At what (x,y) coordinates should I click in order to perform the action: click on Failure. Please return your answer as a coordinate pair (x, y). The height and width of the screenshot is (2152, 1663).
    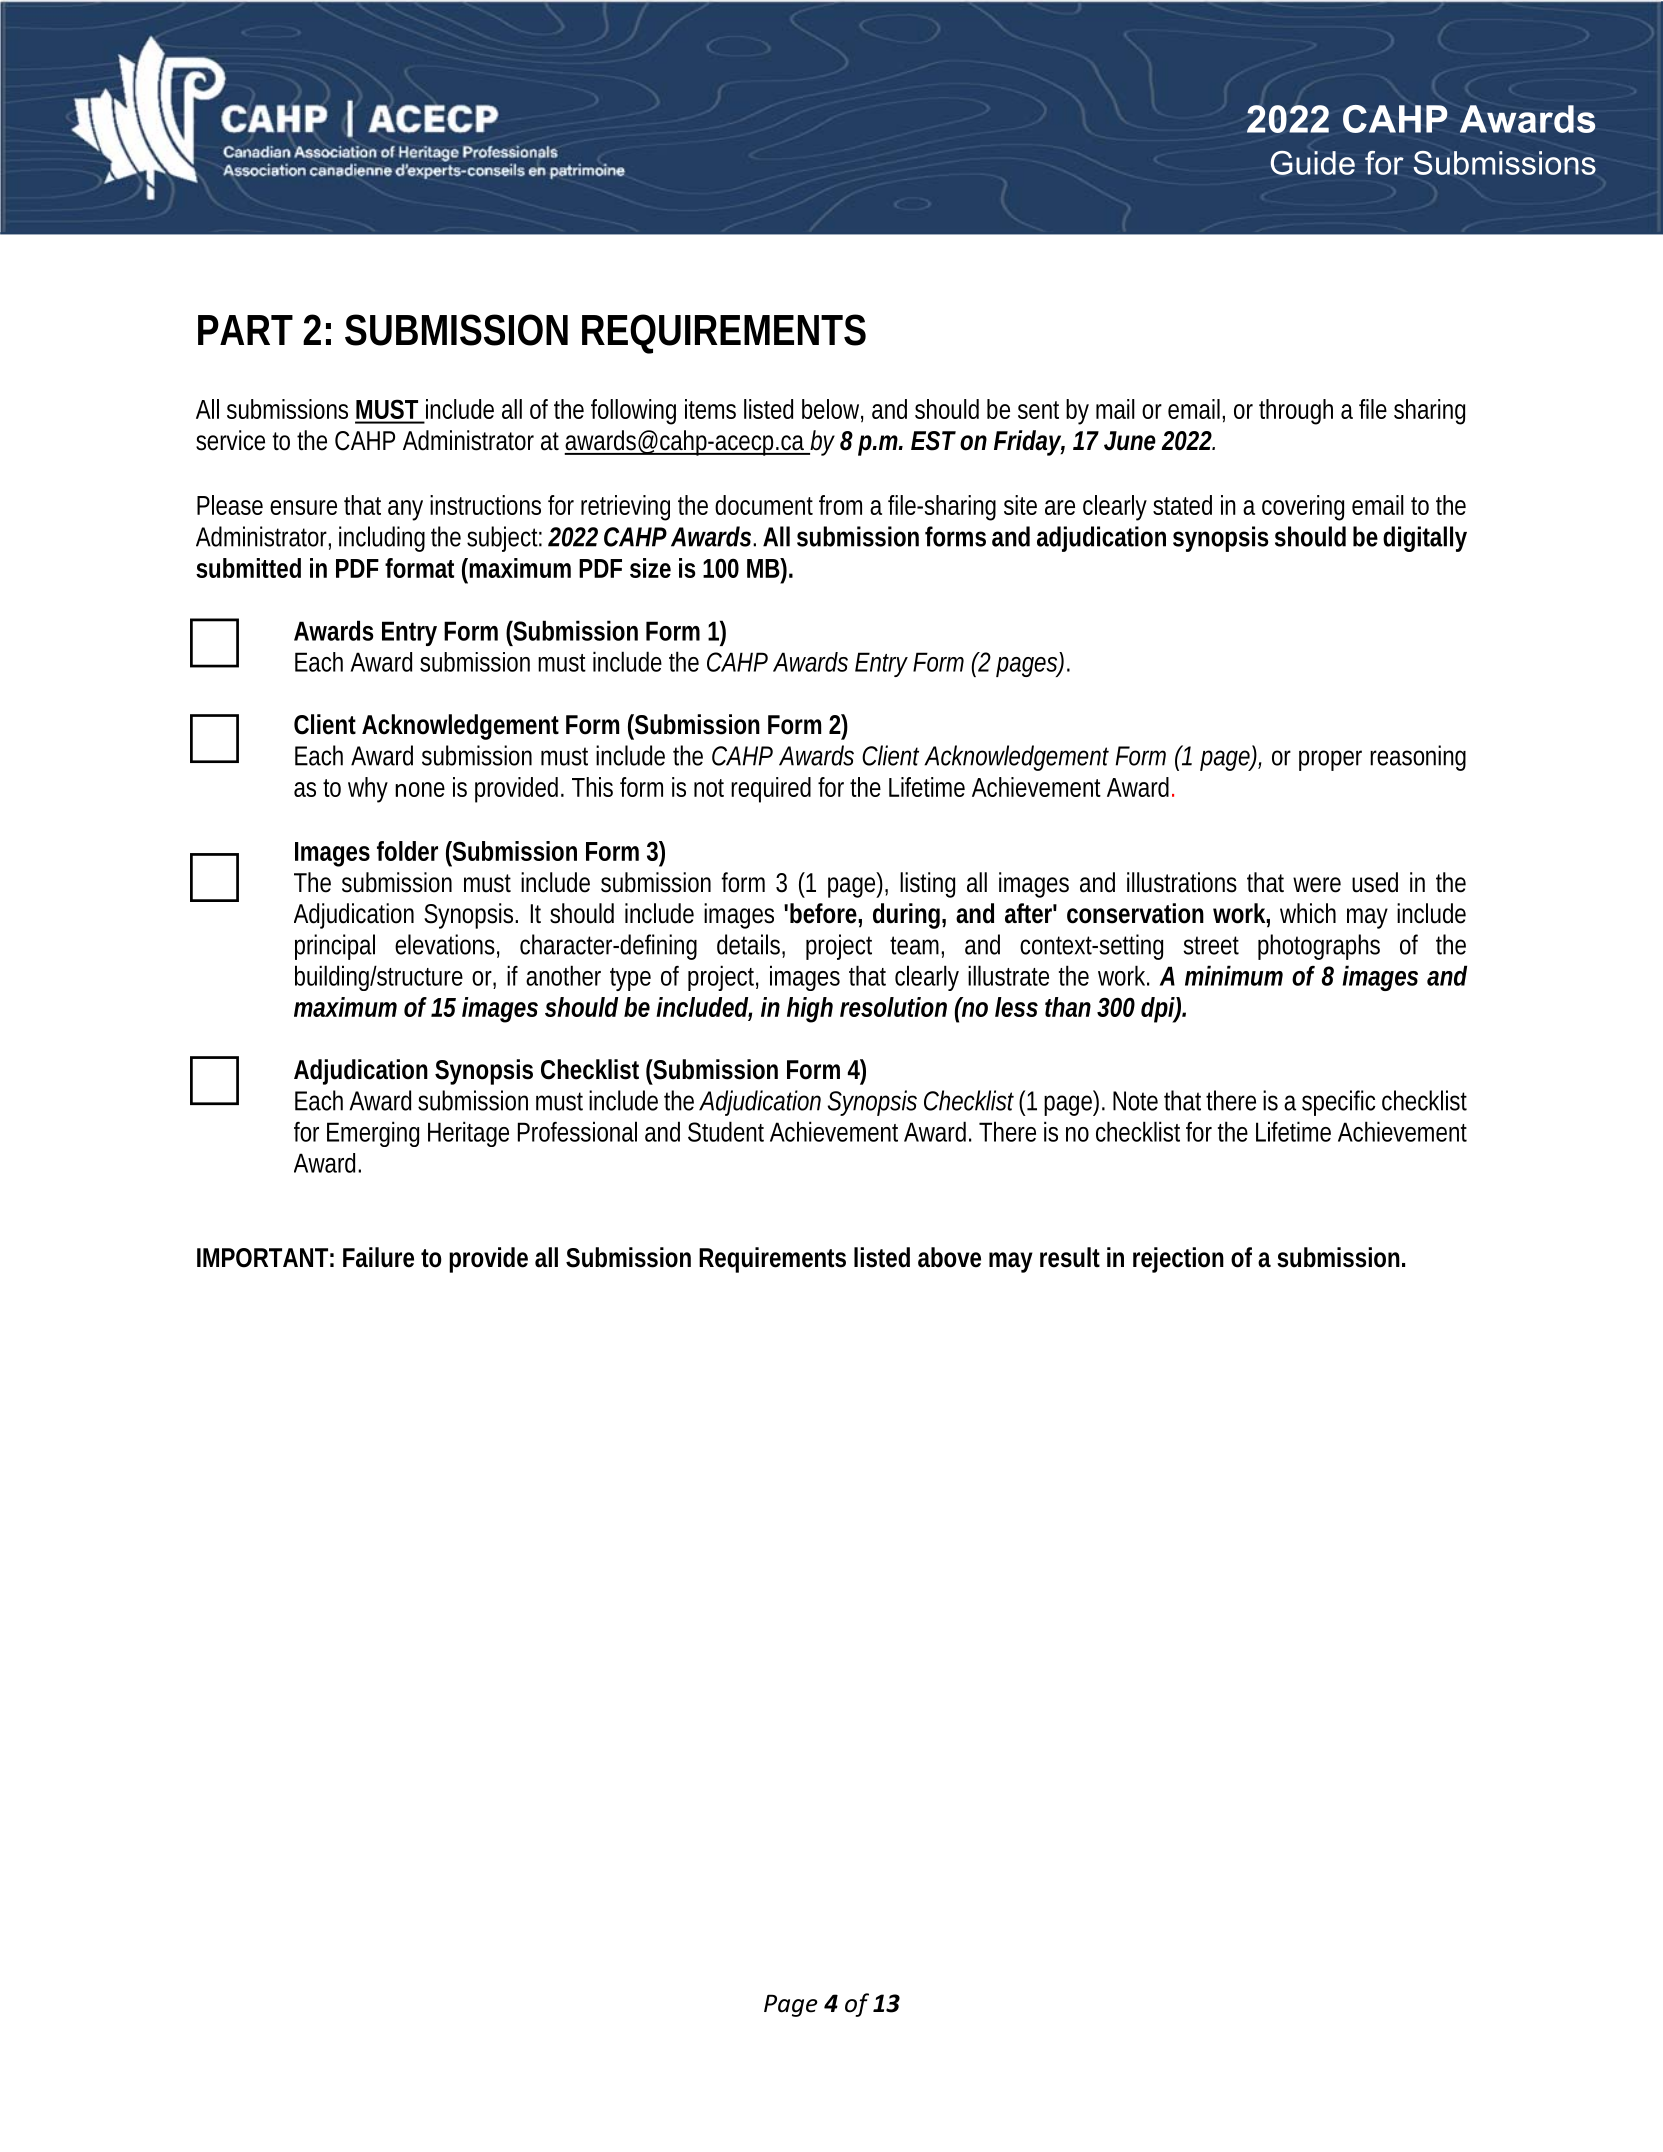
    Looking at the image, I should click on (378, 1257).
